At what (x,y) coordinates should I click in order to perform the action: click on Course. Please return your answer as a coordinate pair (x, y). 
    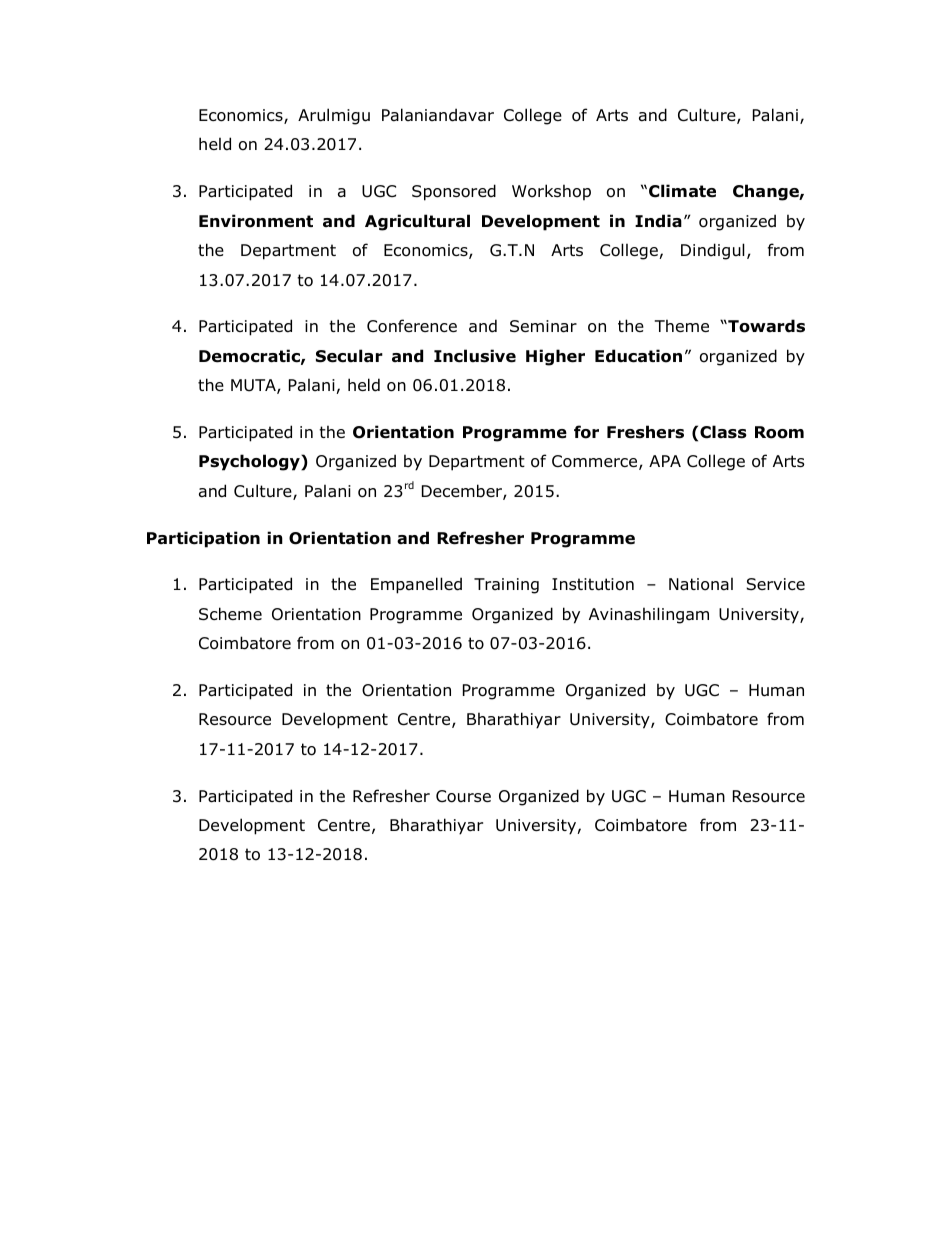
    Looking at the image, I should click on (463, 796).
